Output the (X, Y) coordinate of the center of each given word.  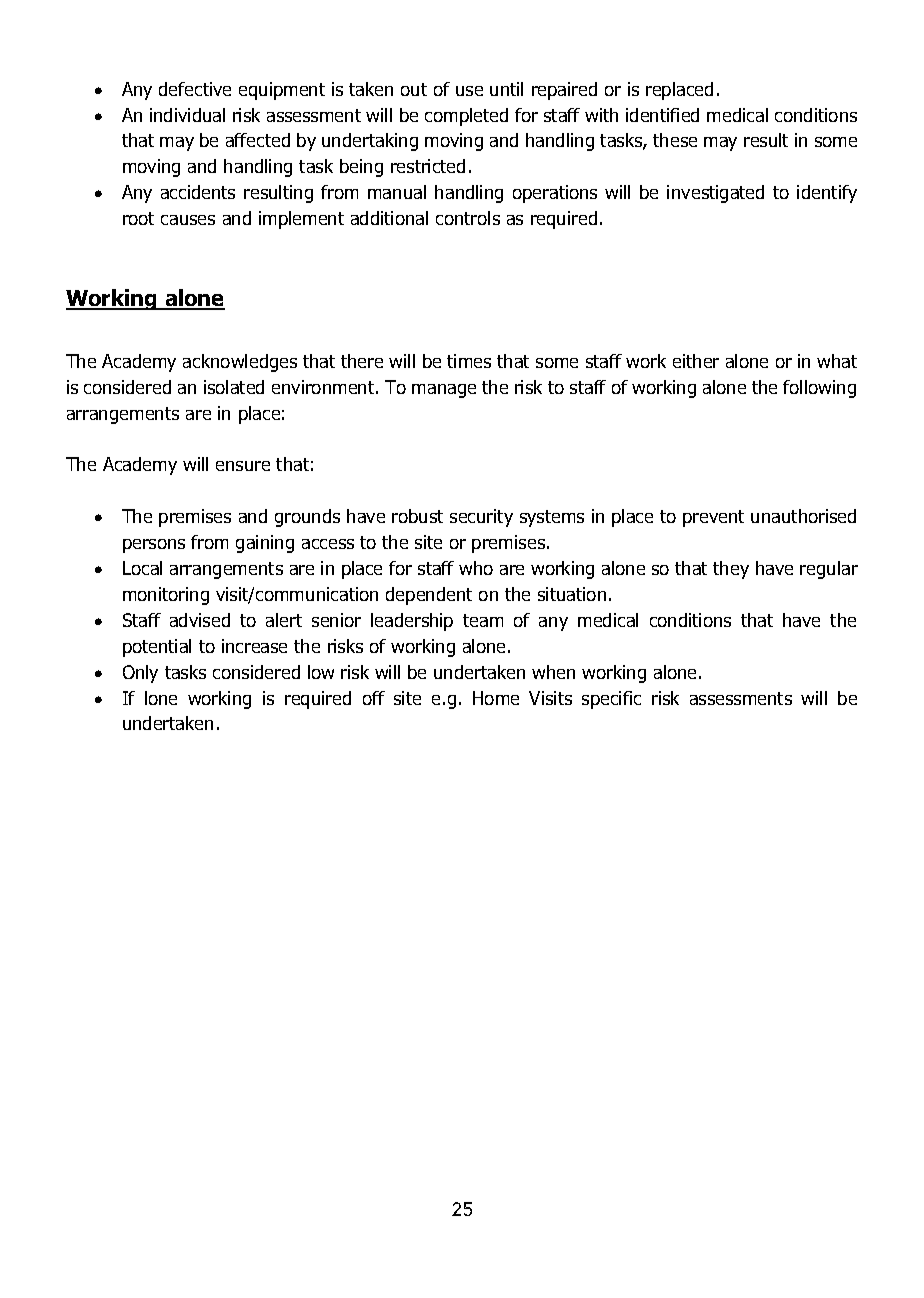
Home (496, 698)
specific (611, 700)
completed (466, 117)
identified (662, 115)
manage (444, 391)
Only (140, 674)
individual (187, 115)
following (819, 389)
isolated (234, 387)
